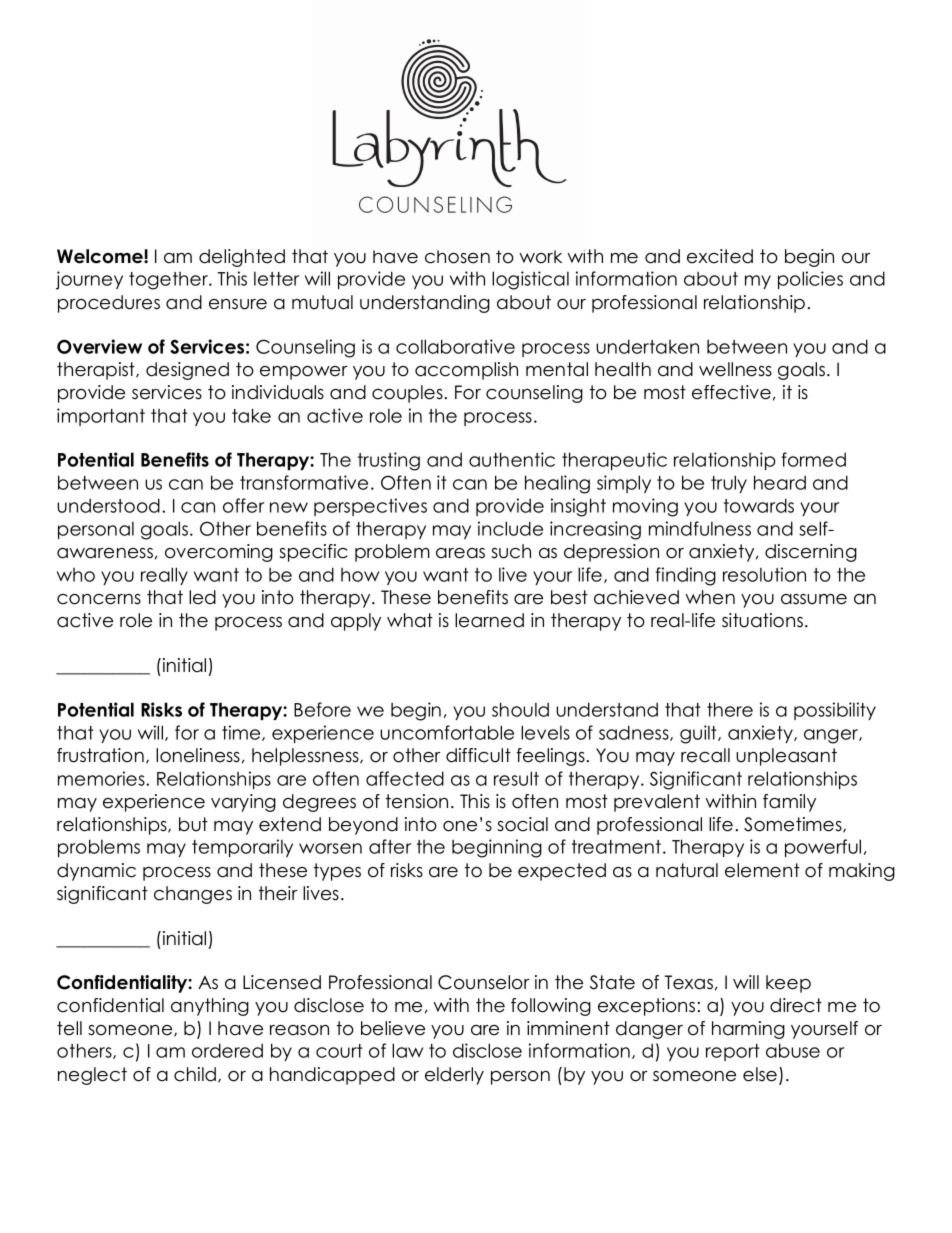 This screenshot has height=1233, width=952. What do you see at coordinates (196, 1075) in the screenshot?
I see `child` at bounding box center [196, 1075].
